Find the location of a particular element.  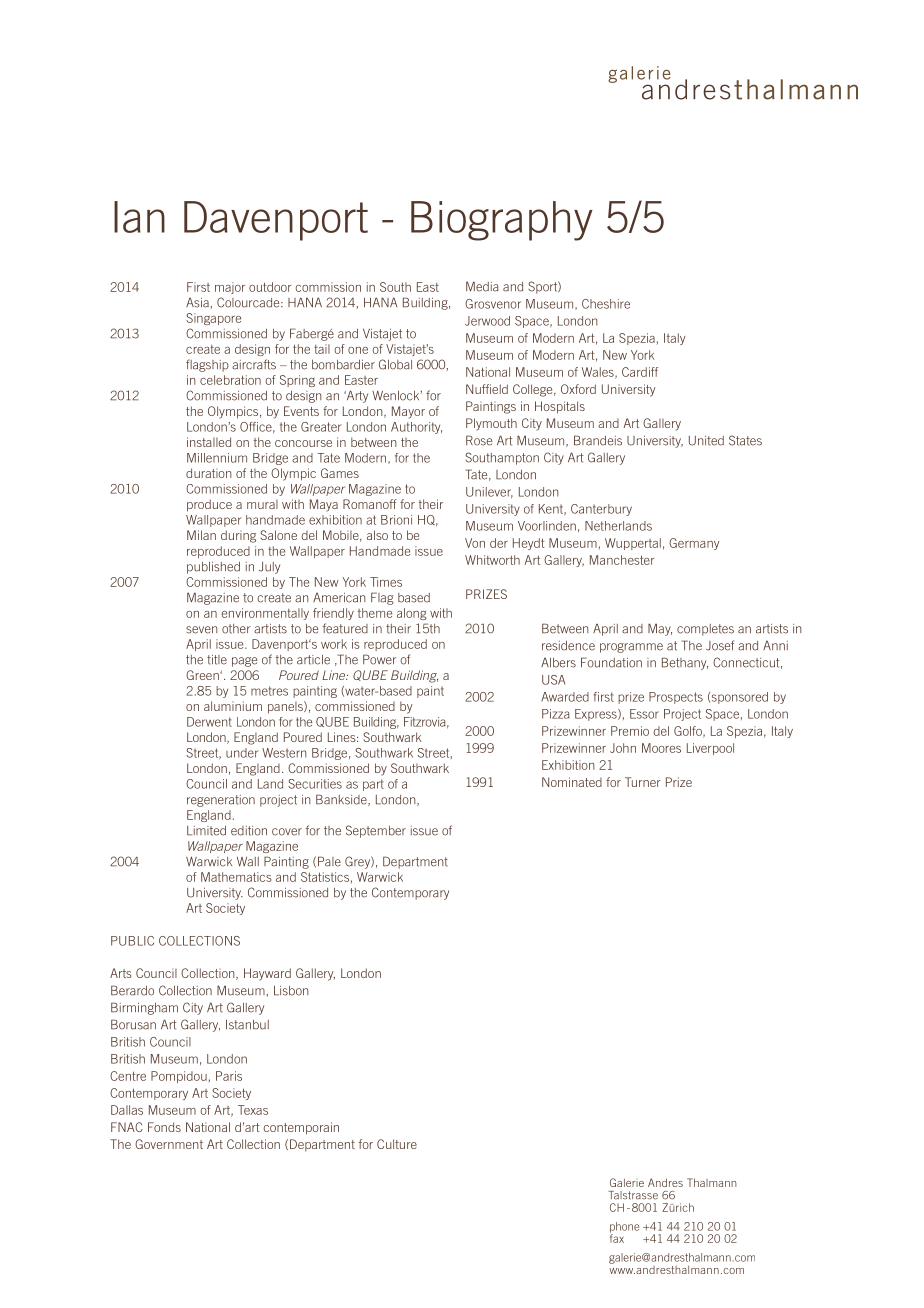

Hayward is located at coordinates (267, 974).
